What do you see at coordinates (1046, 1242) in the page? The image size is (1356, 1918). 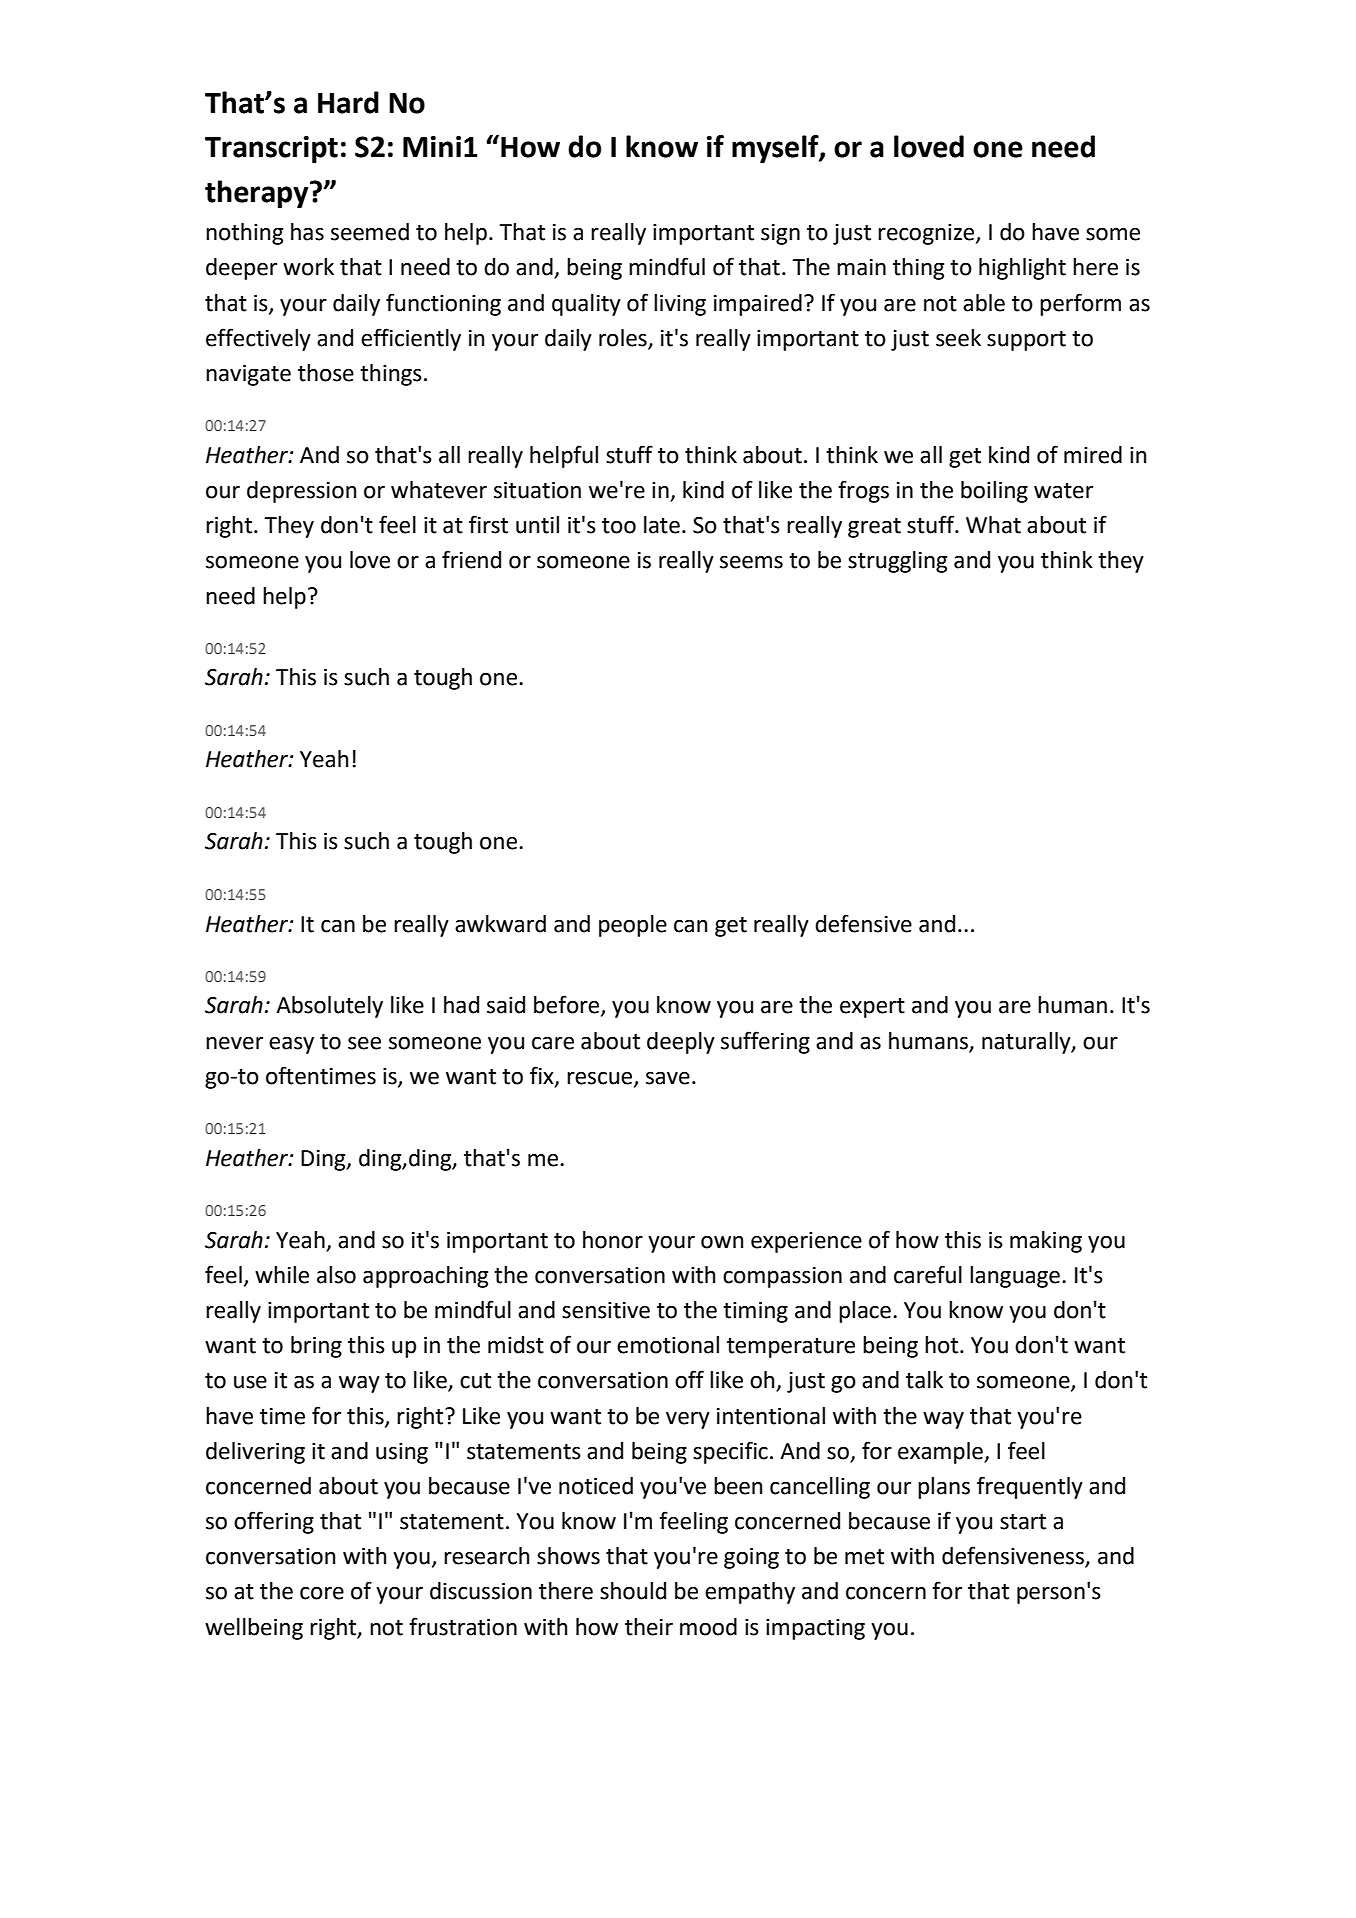 I see `making` at bounding box center [1046, 1242].
